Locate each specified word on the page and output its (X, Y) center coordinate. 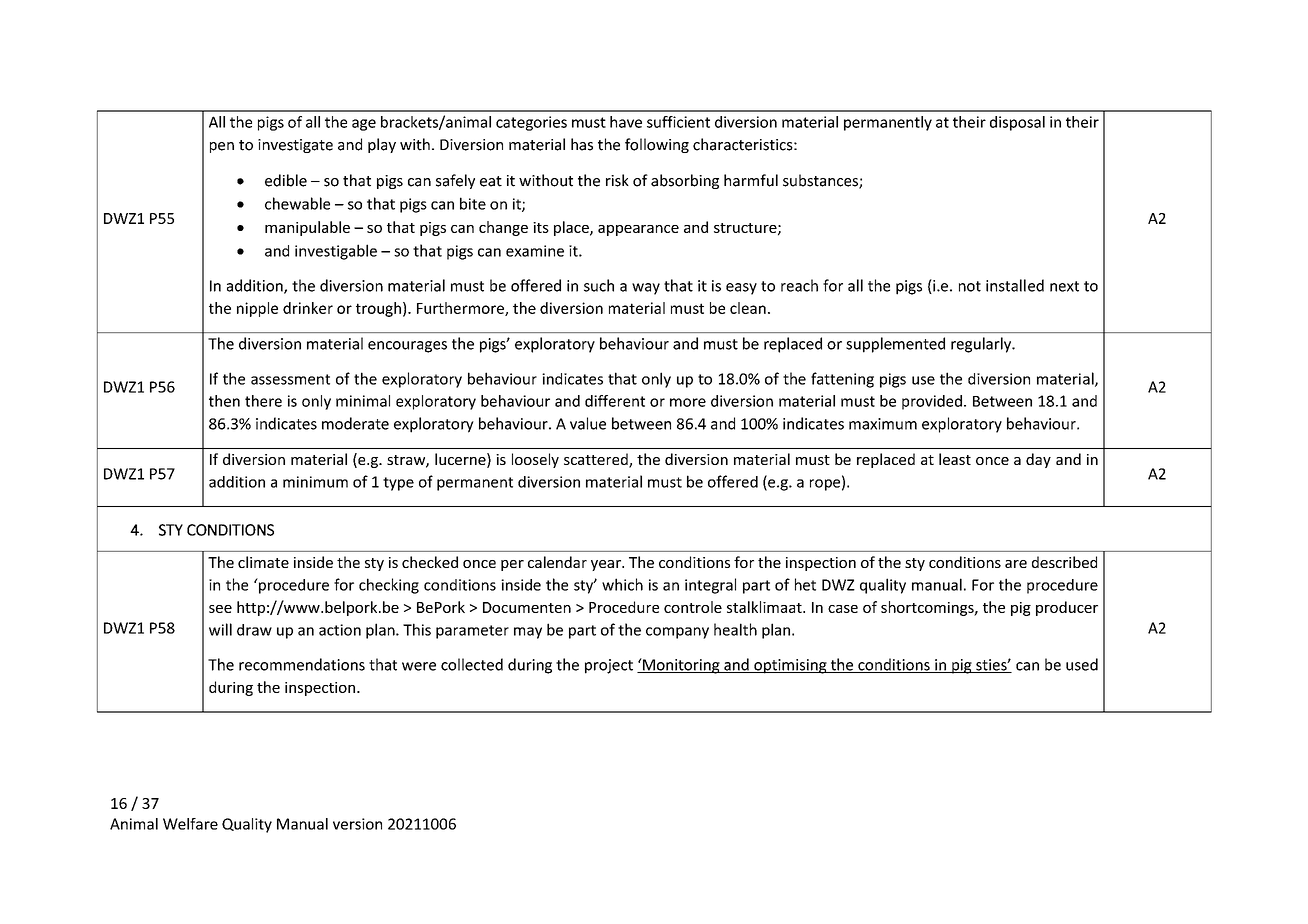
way (646, 289)
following (657, 145)
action (340, 630)
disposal (1017, 123)
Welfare (190, 824)
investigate (295, 146)
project (609, 666)
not (970, 286)
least (955, 459)
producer (1067, 608)
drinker (308, 308)
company (677, 633)
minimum (315, 482)
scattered (597, 460)
